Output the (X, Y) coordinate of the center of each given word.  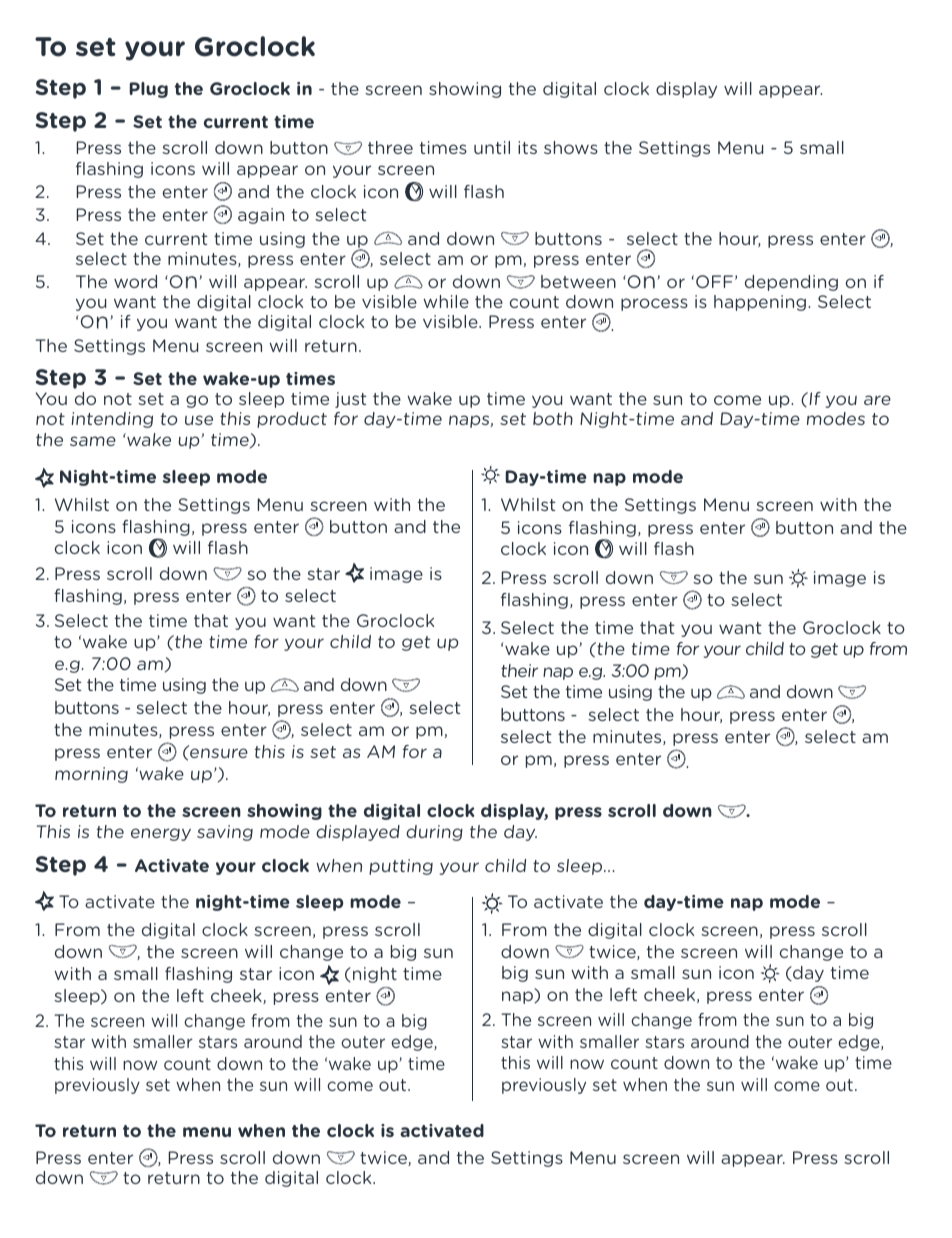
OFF (714, 281)
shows (571, 147)
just (351, 400)
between (578, 281)
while (446, 301)
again (261, 216)
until (492, 147)
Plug (149, 90)
